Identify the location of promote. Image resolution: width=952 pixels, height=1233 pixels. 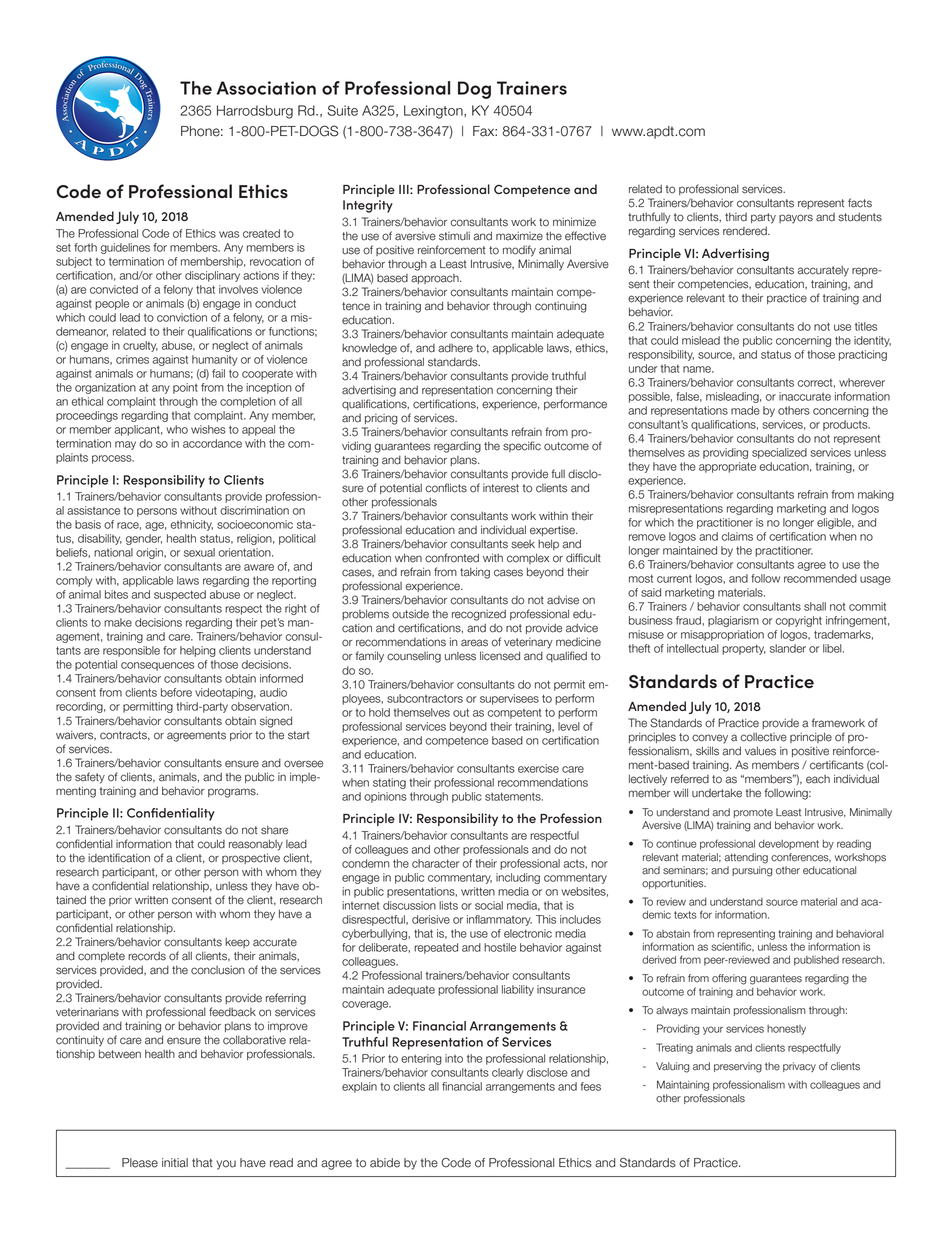
(753, 813).
